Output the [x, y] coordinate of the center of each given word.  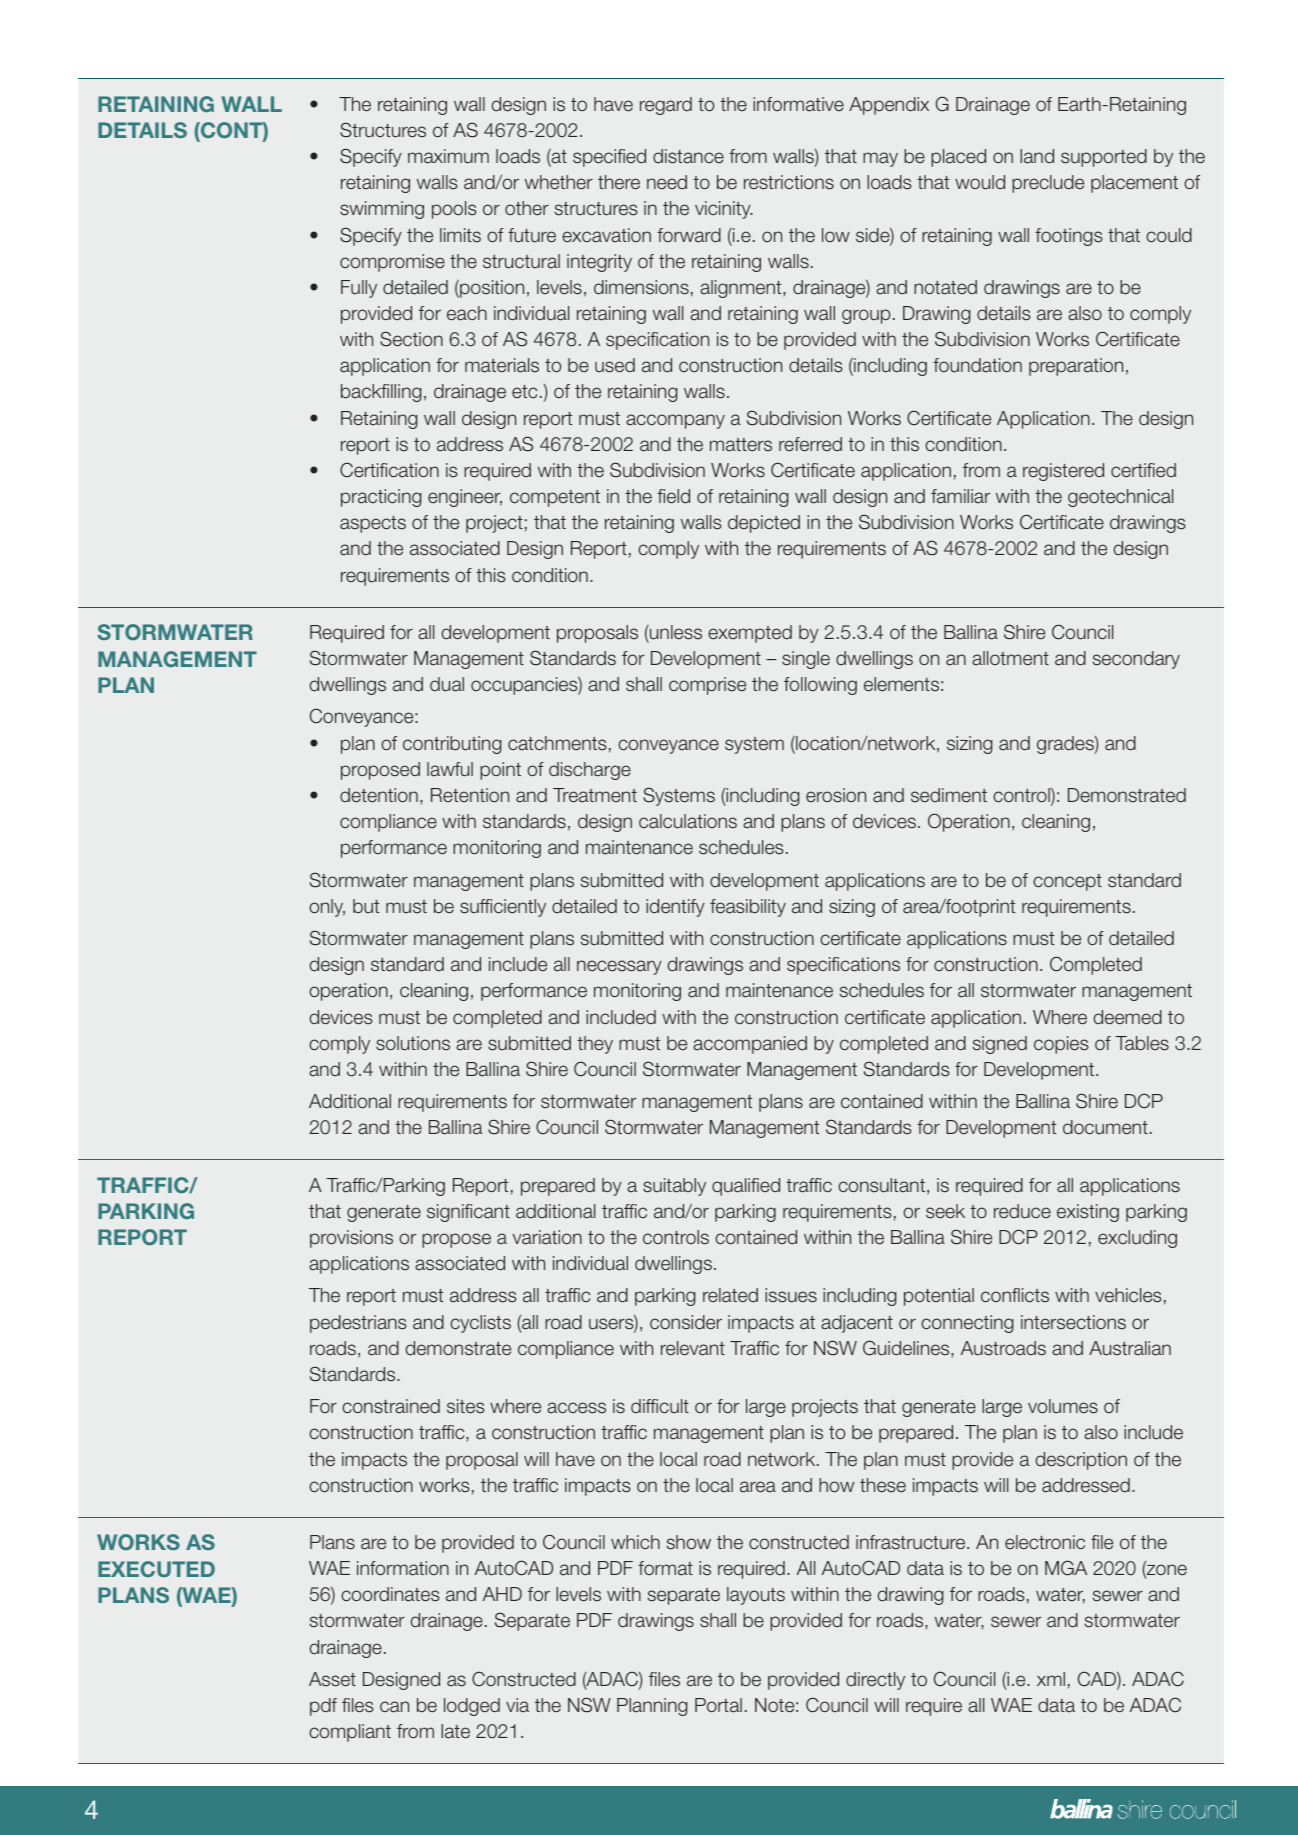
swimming [382, 210]
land [1037, 156]
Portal [718, 1705]
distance [688, 156]
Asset [332, 1679]
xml [1051, 1679]
